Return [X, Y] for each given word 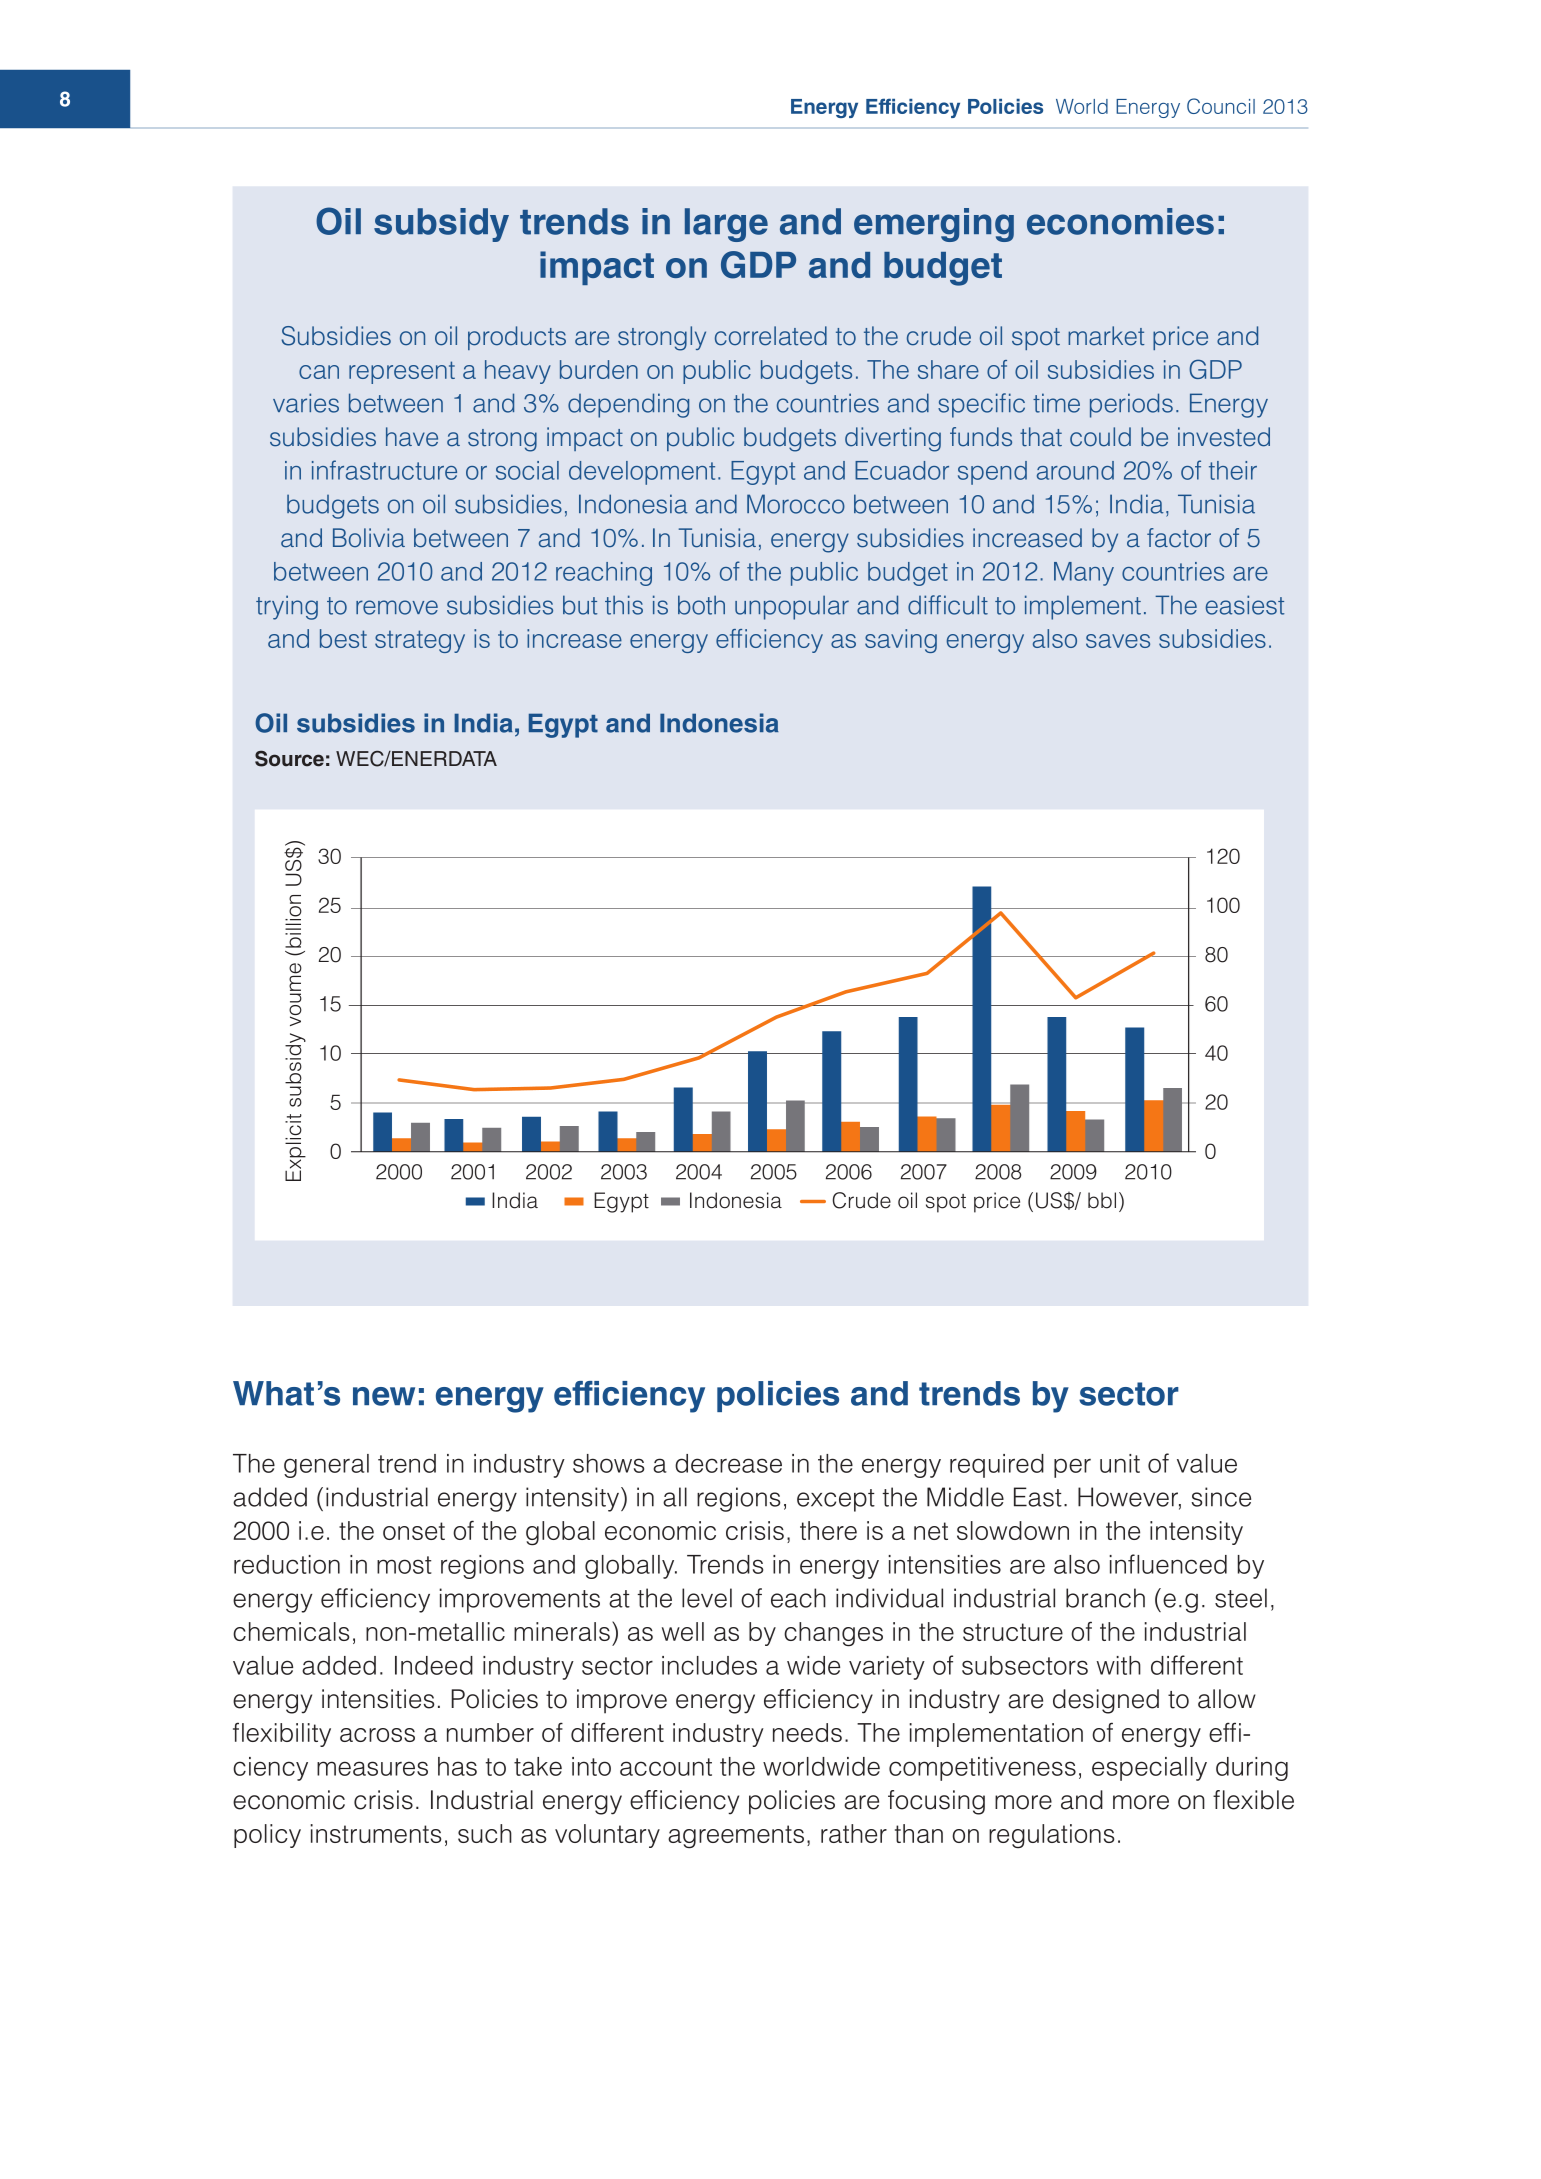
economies [1120, 221]
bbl [1102, 1200]
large [726, 225]
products [517, 338]
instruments [375, 1833]
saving [901, 641]
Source [289, 758]
